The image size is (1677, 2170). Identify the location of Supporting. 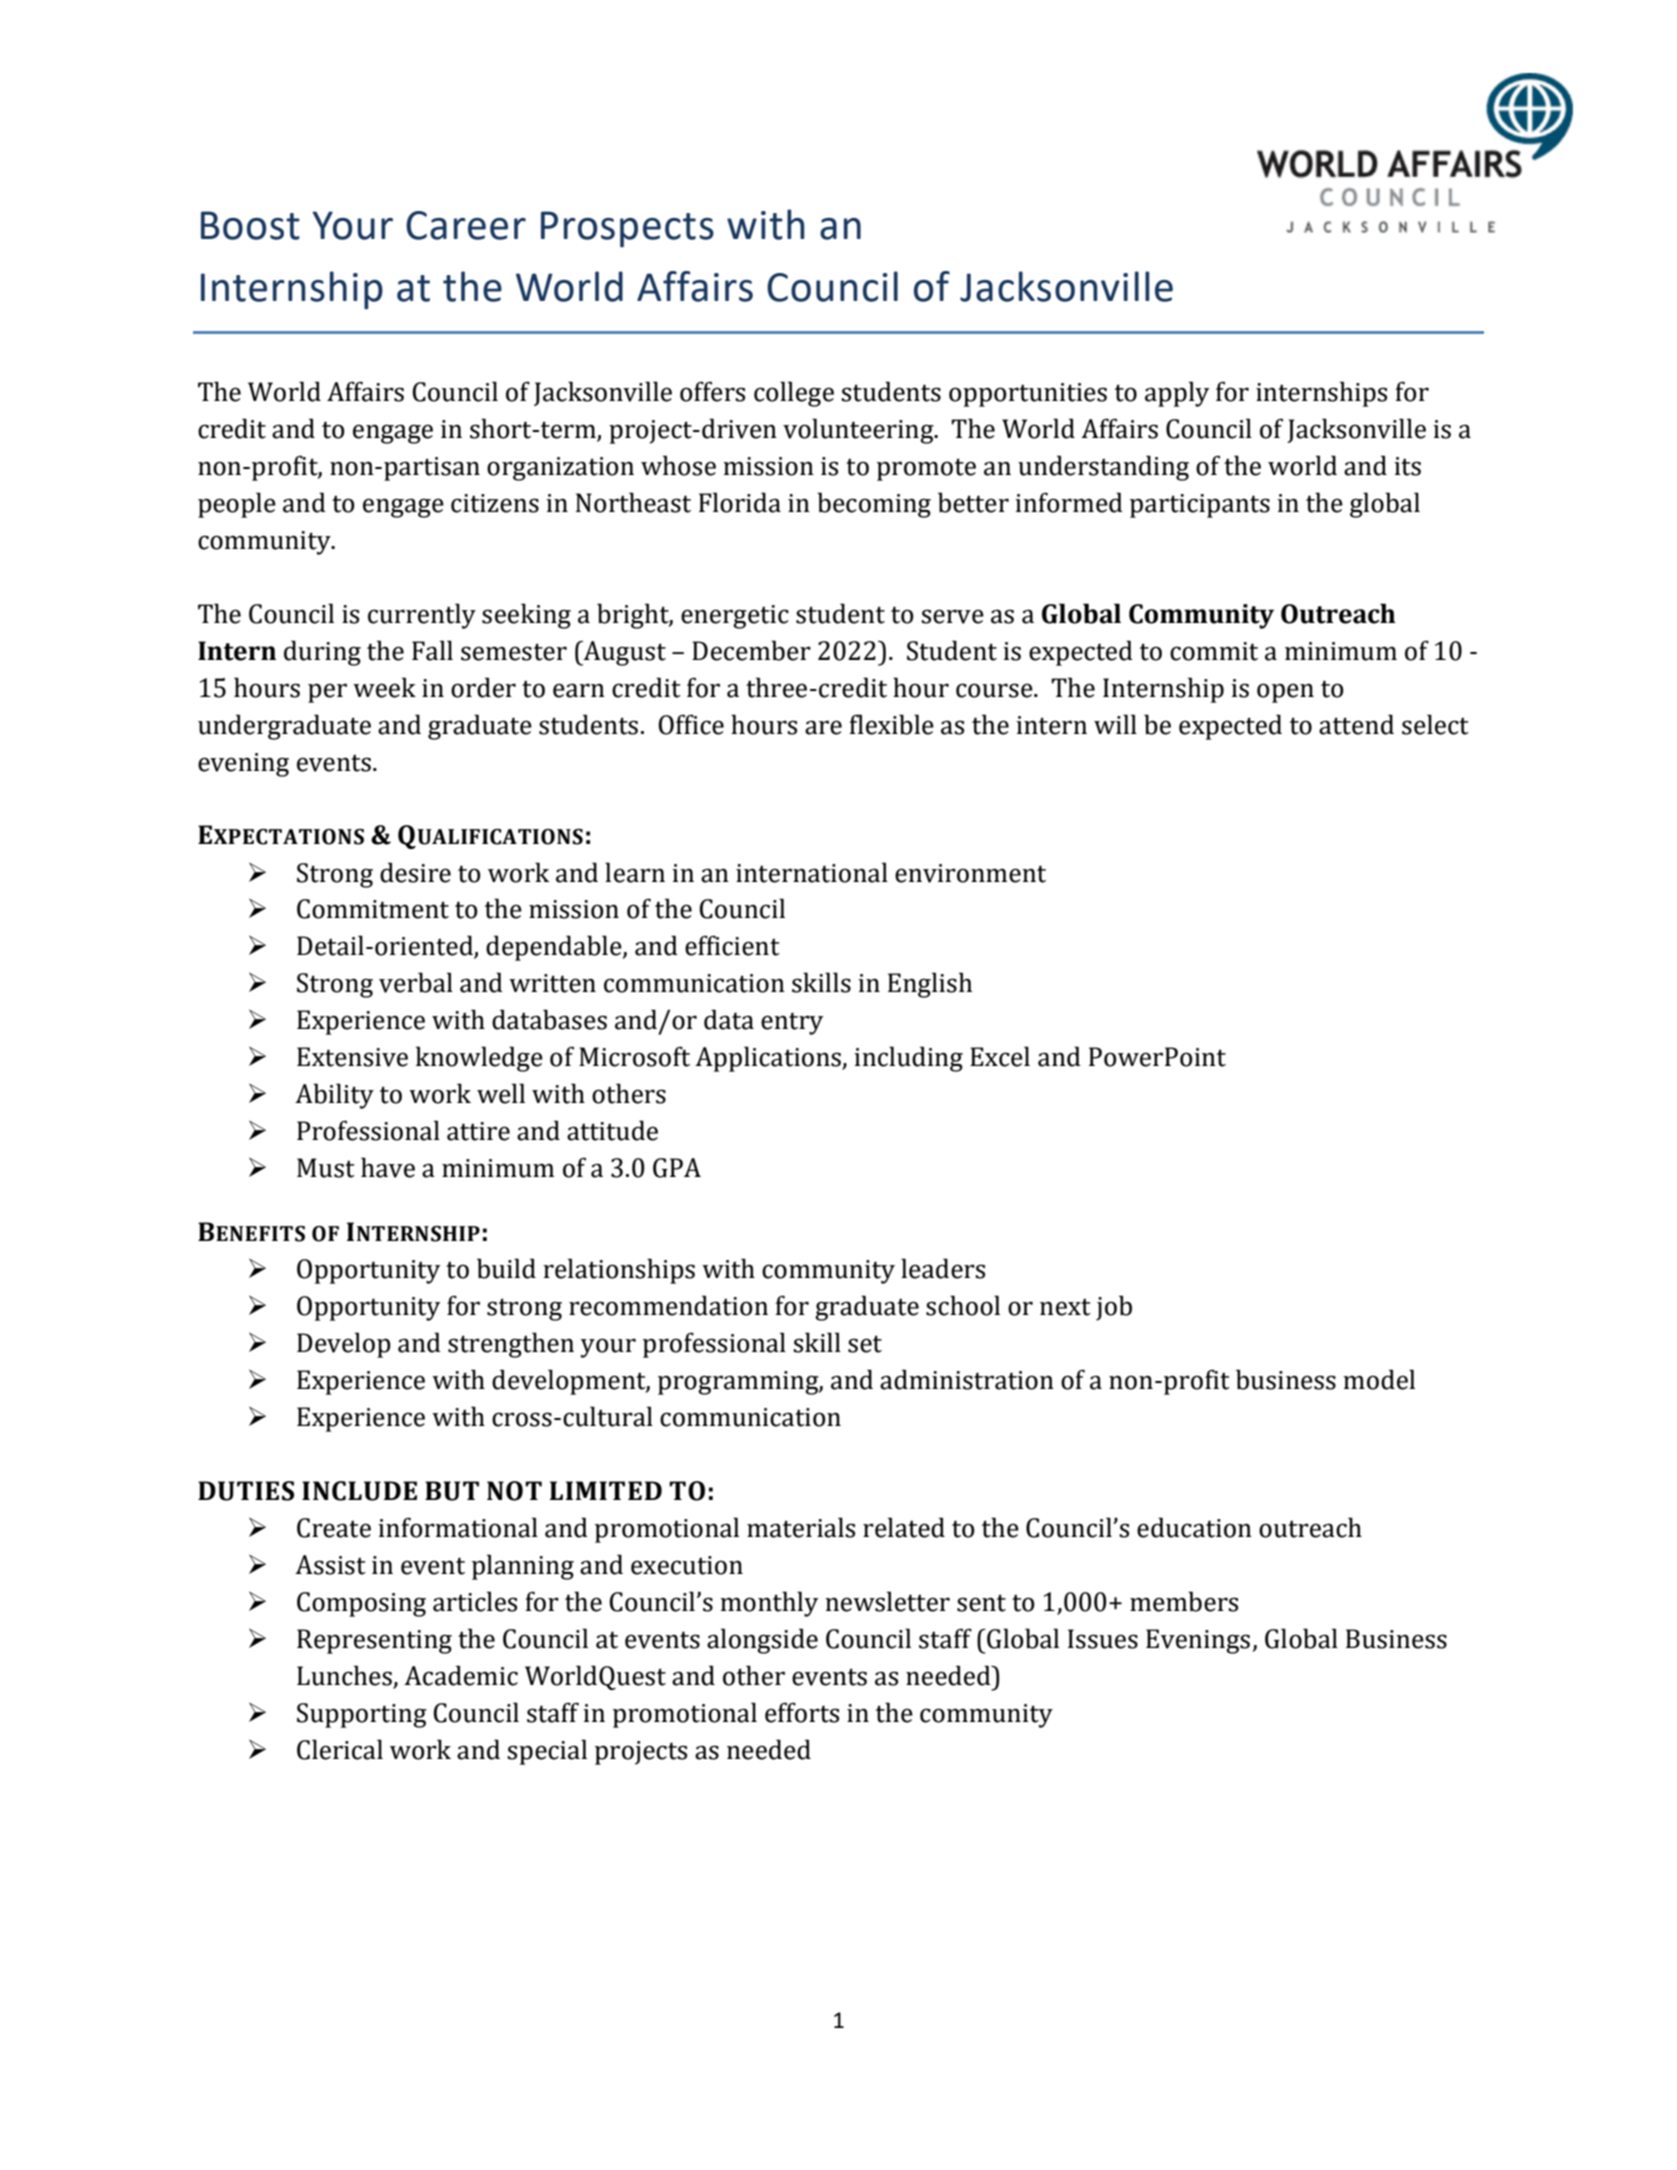
(362, 1715).
